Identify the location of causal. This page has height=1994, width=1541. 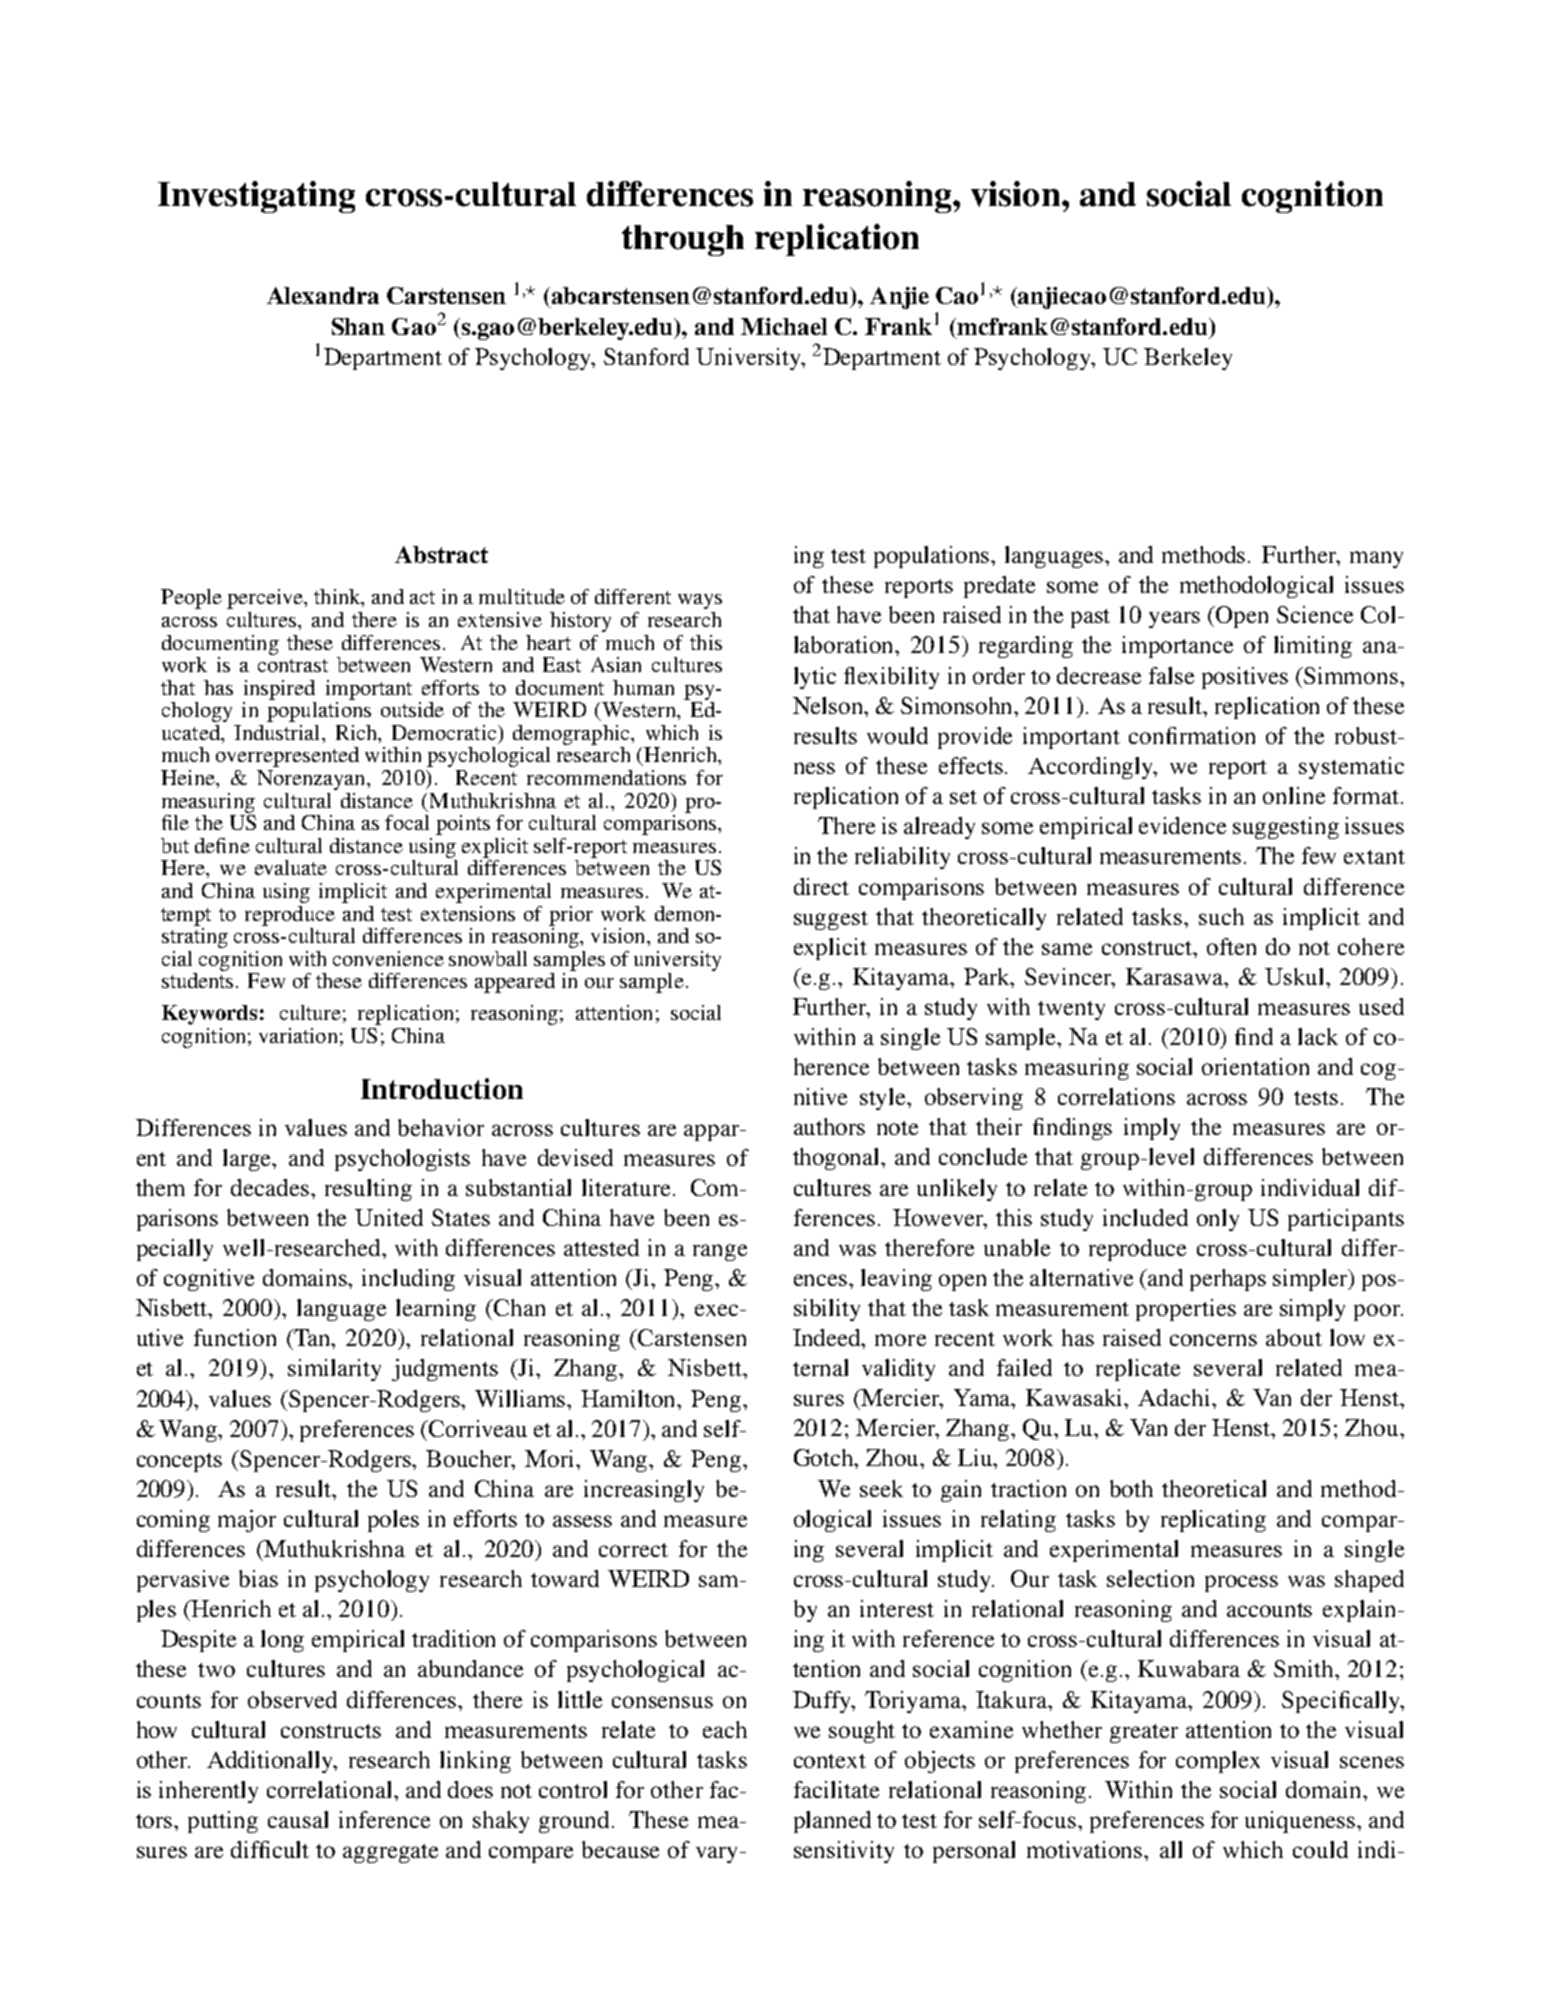
(298, 1819).
